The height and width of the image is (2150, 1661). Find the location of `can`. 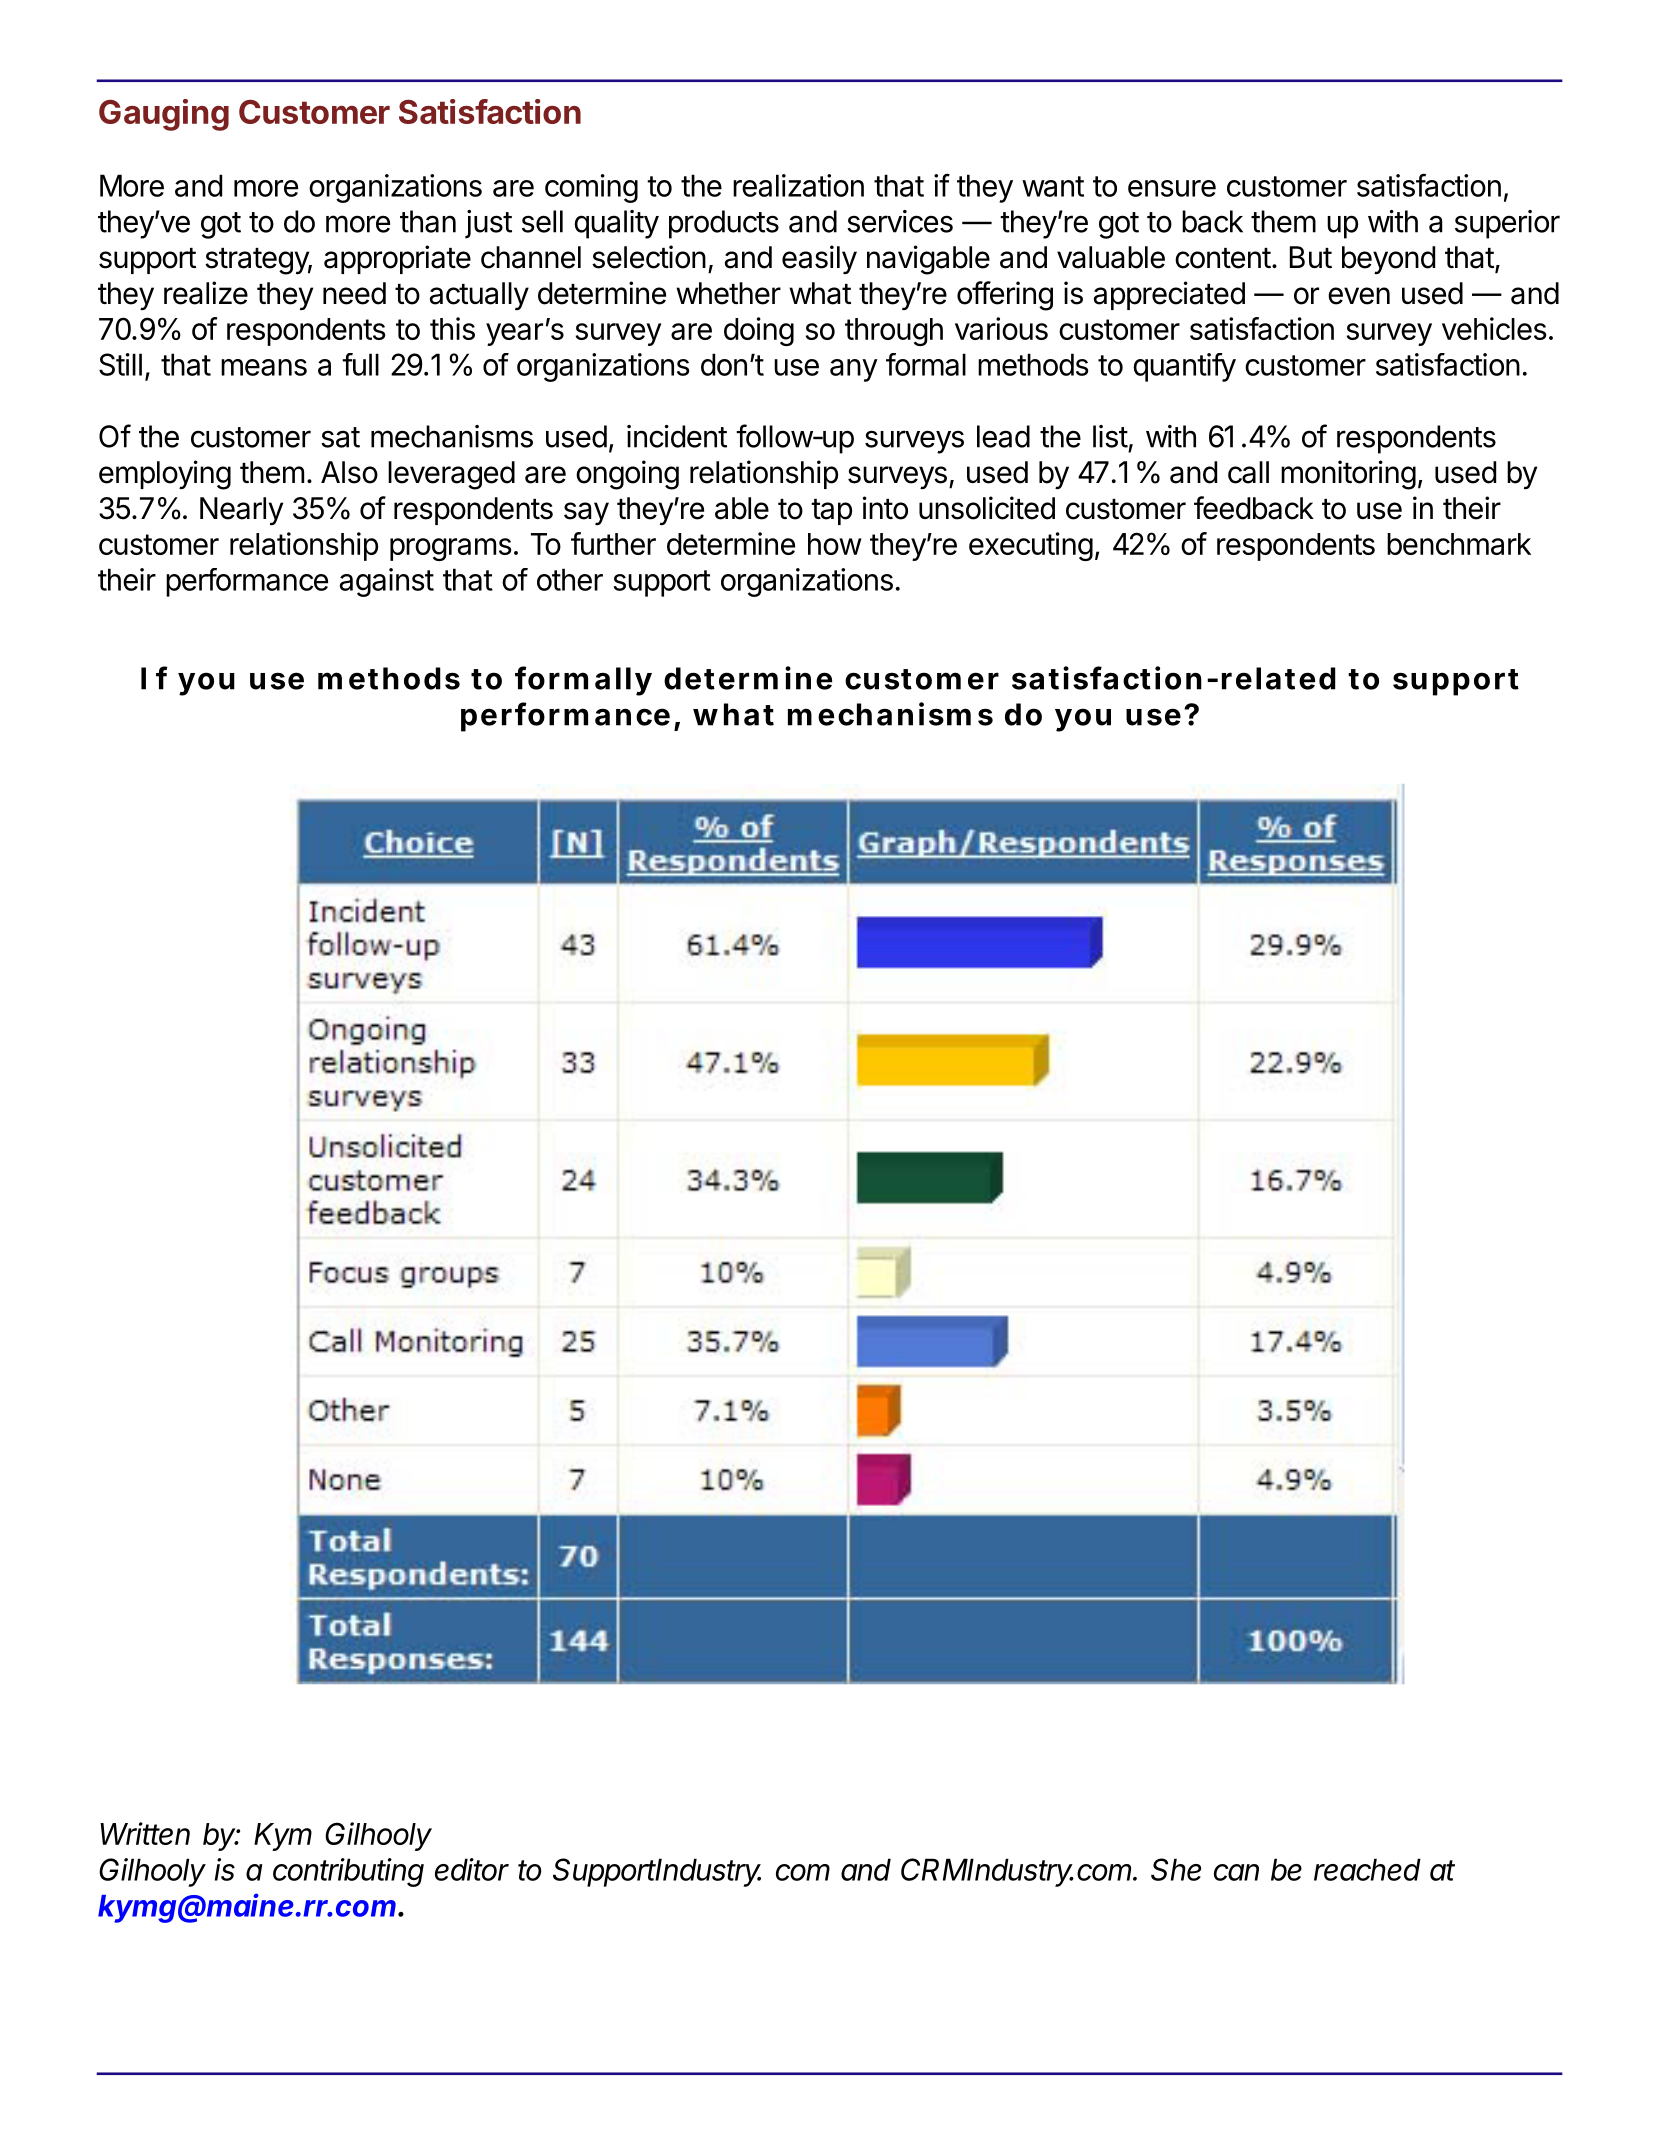

can is located at coordinates (1236, 1872).
